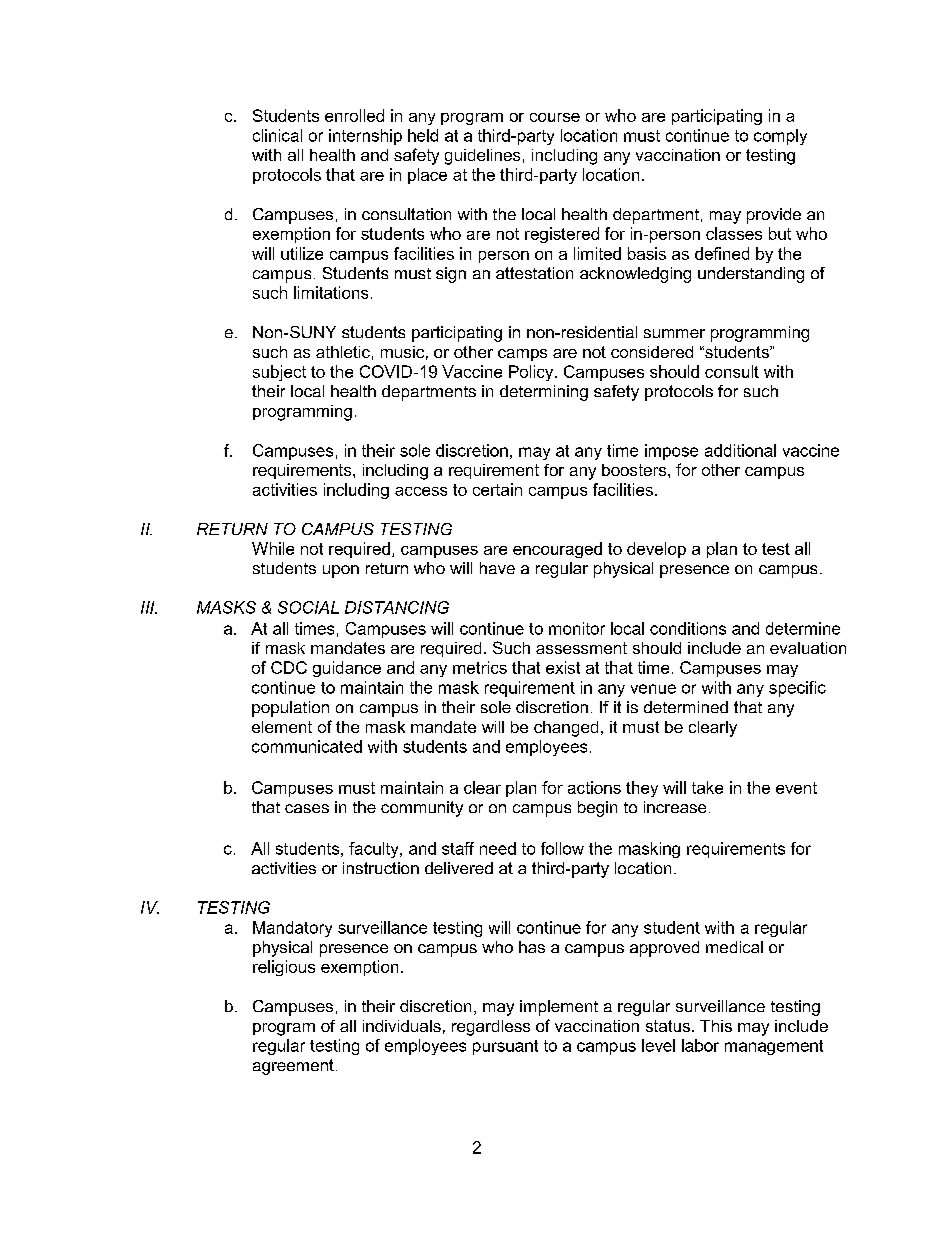 Image resolution: width=952 pixels, height=1233 pixels. Describe the element at coordinates (497, 568) in the document. I see `have` at that location.
